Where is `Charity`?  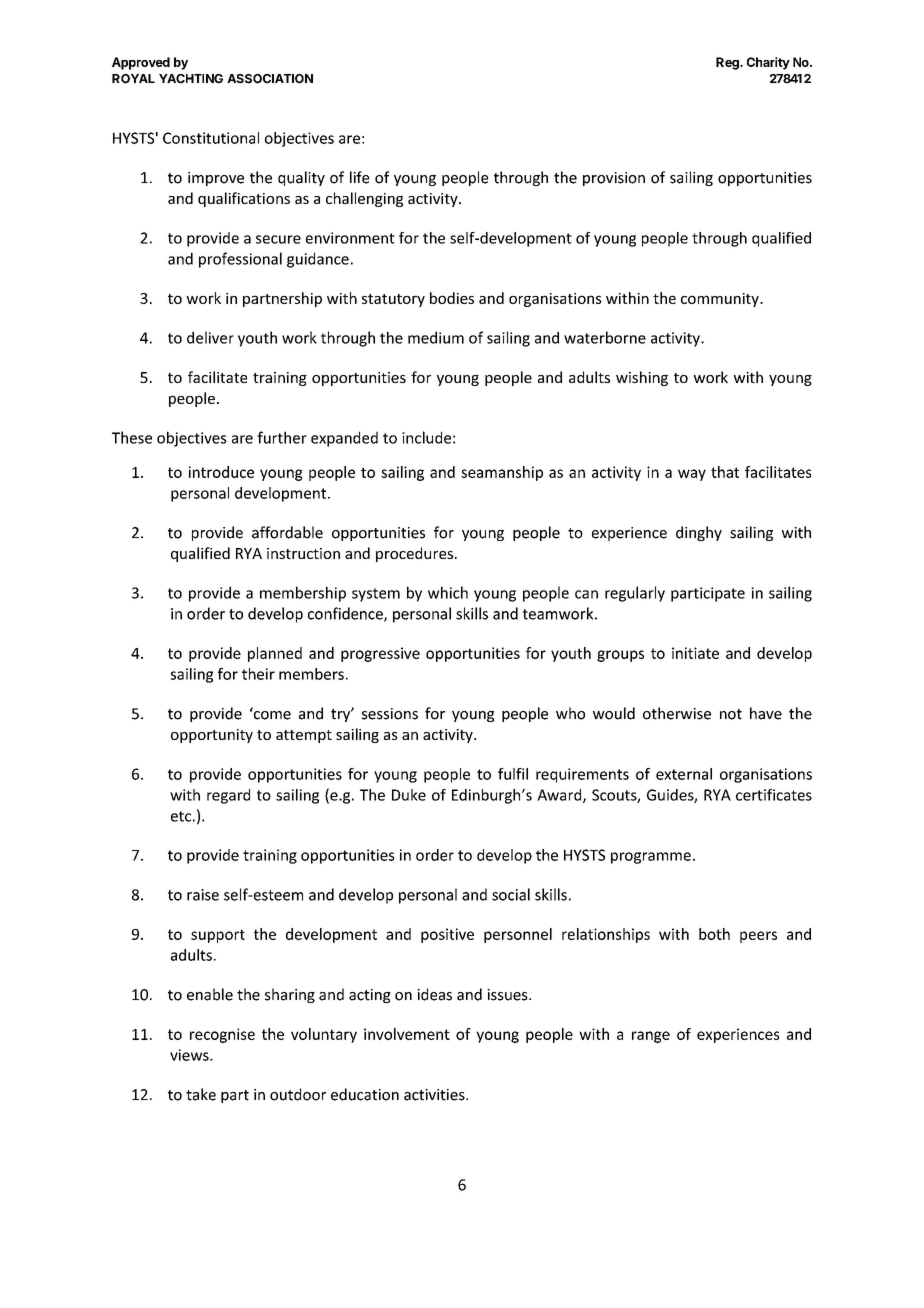
Charity is located at coordinates (768, 63).
